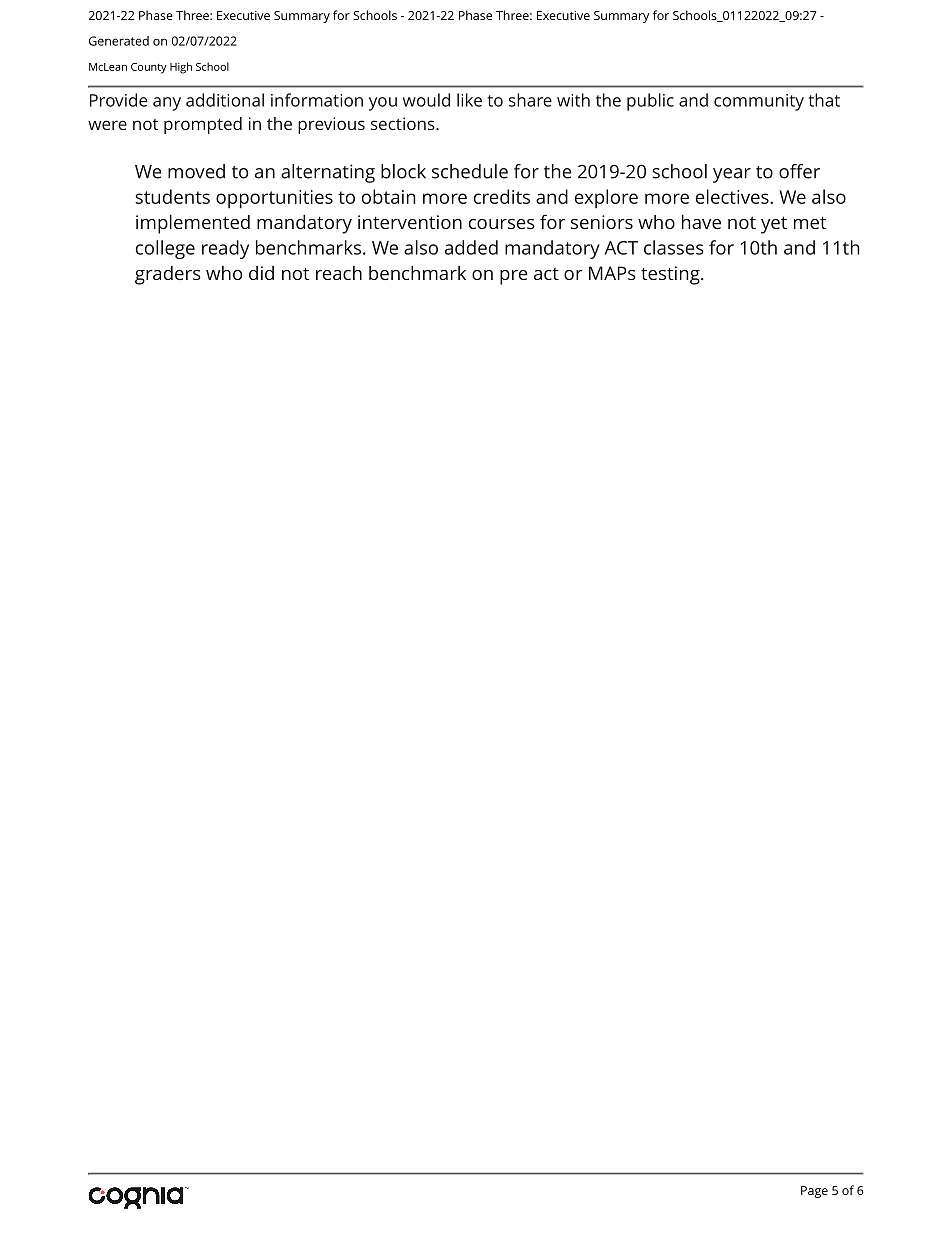 Image resolution: width=952 pixels, height=1233 pixels. What do you see at coordinates (814, 1192) in the screenshot?
I see `Page` at bounding box center [814, 1192].
